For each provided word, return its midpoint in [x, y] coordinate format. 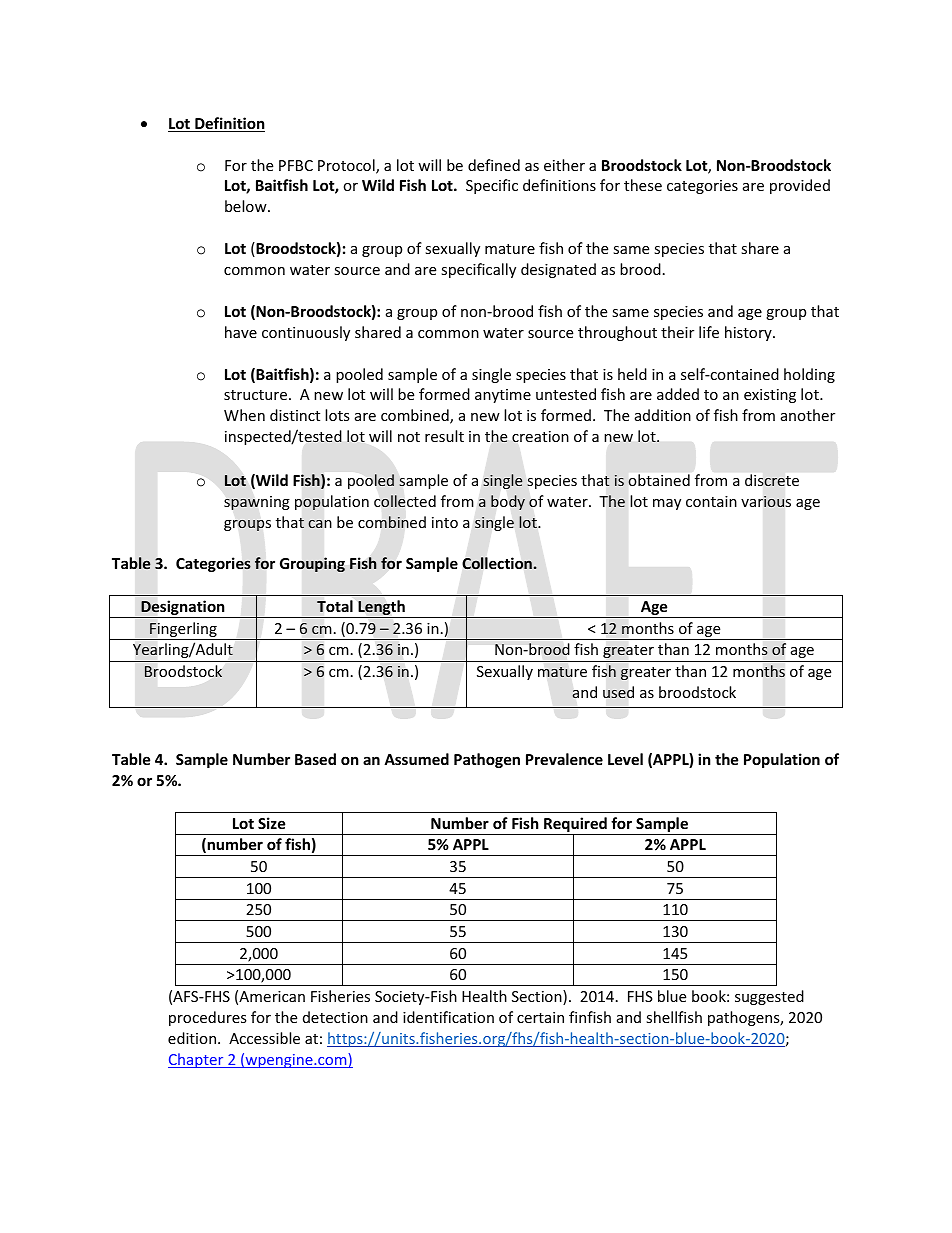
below [247, 206]
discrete [772, 480]
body [508, 502]
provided [800, 186]
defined [494, 165]
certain [540, 1017]
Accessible [264, 1038]
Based [315, 759]
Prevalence [564, 759]
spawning [257, 503]
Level [625, 759]
